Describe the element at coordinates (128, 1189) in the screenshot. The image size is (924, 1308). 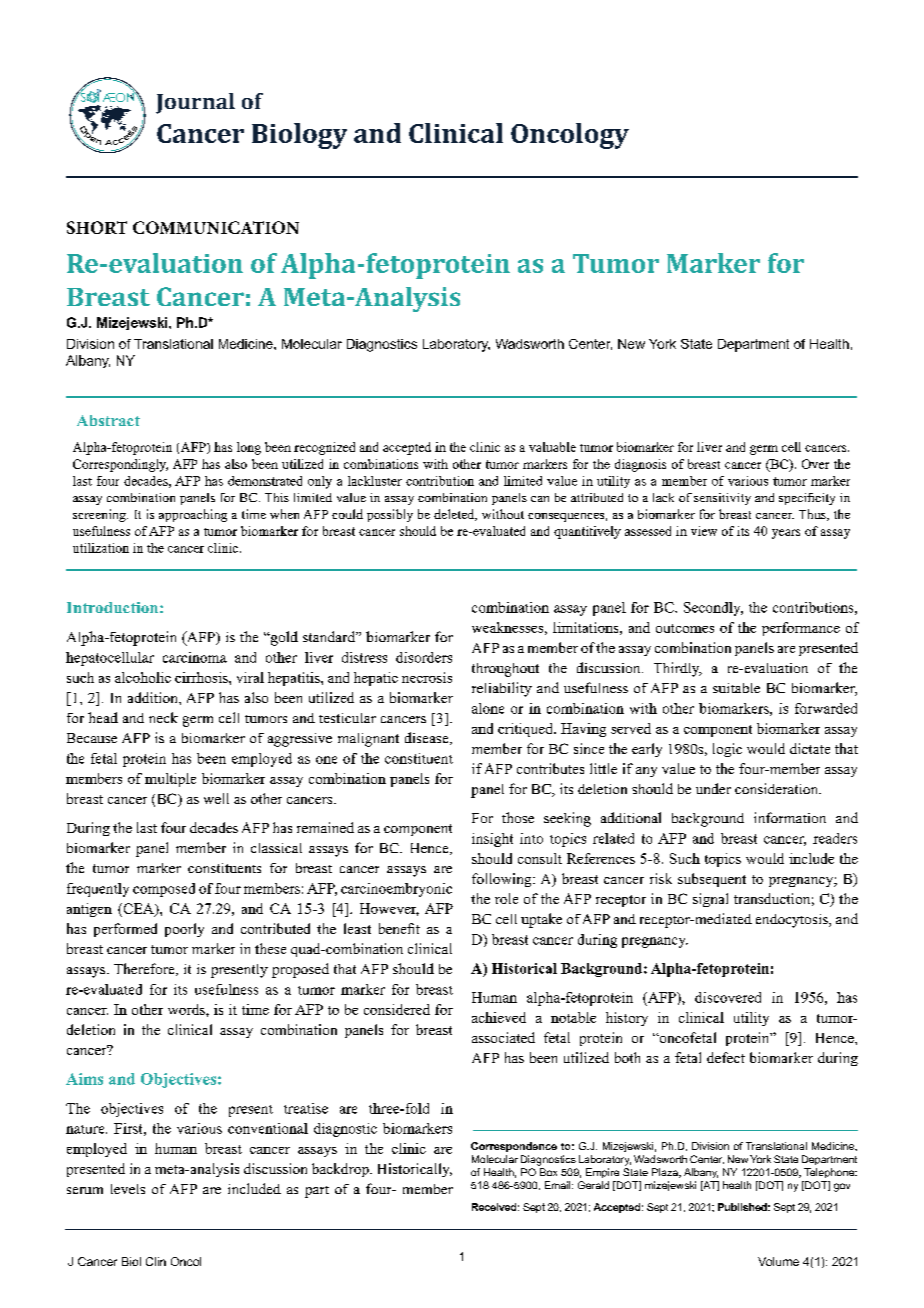
I see `levels` at that location.
